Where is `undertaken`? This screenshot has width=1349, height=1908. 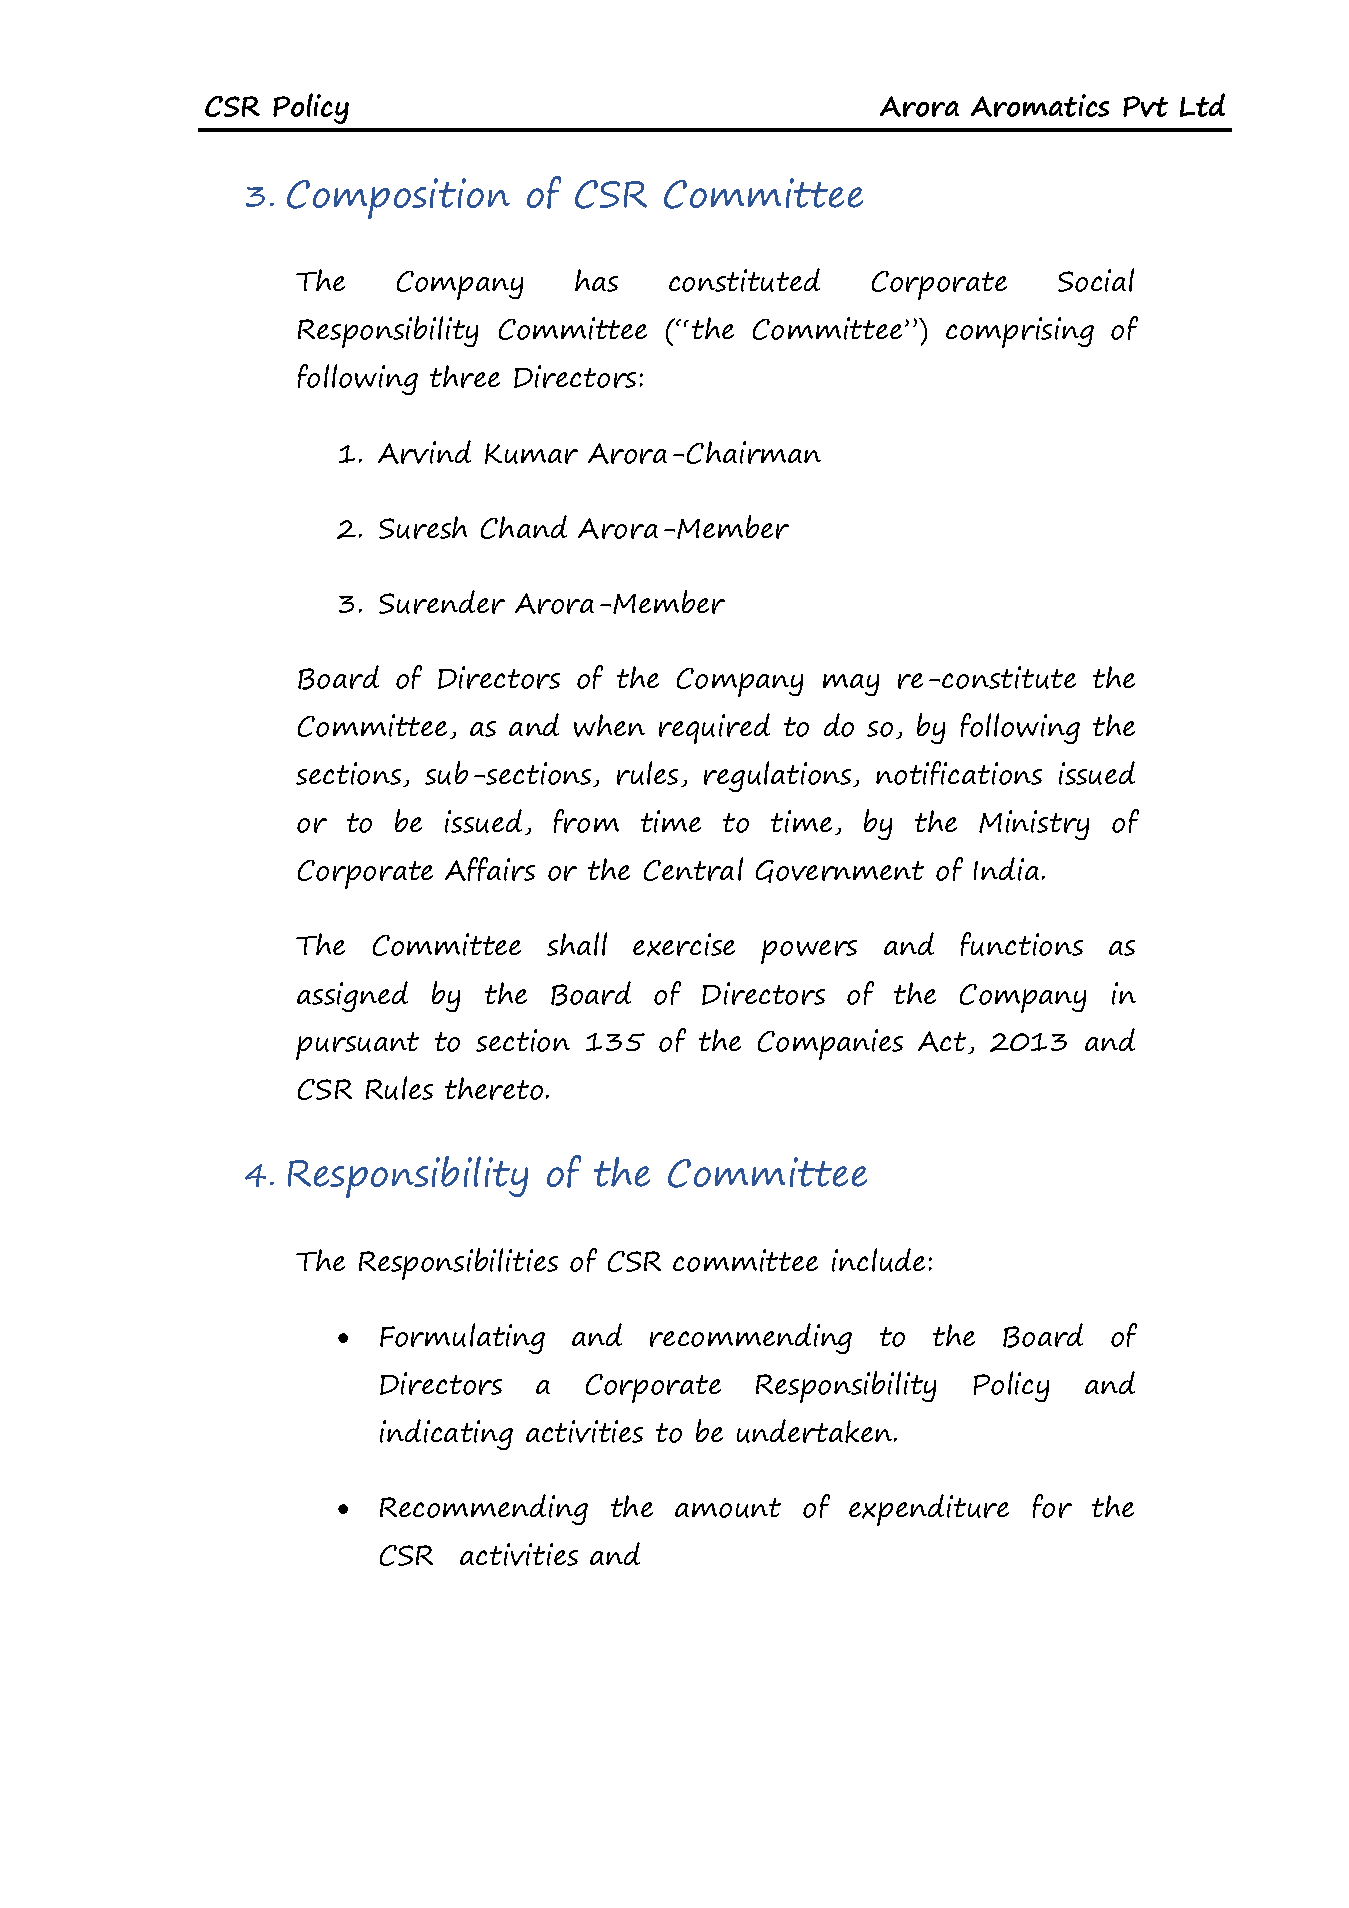 undertaken is located at coordinates (814, 1431).
